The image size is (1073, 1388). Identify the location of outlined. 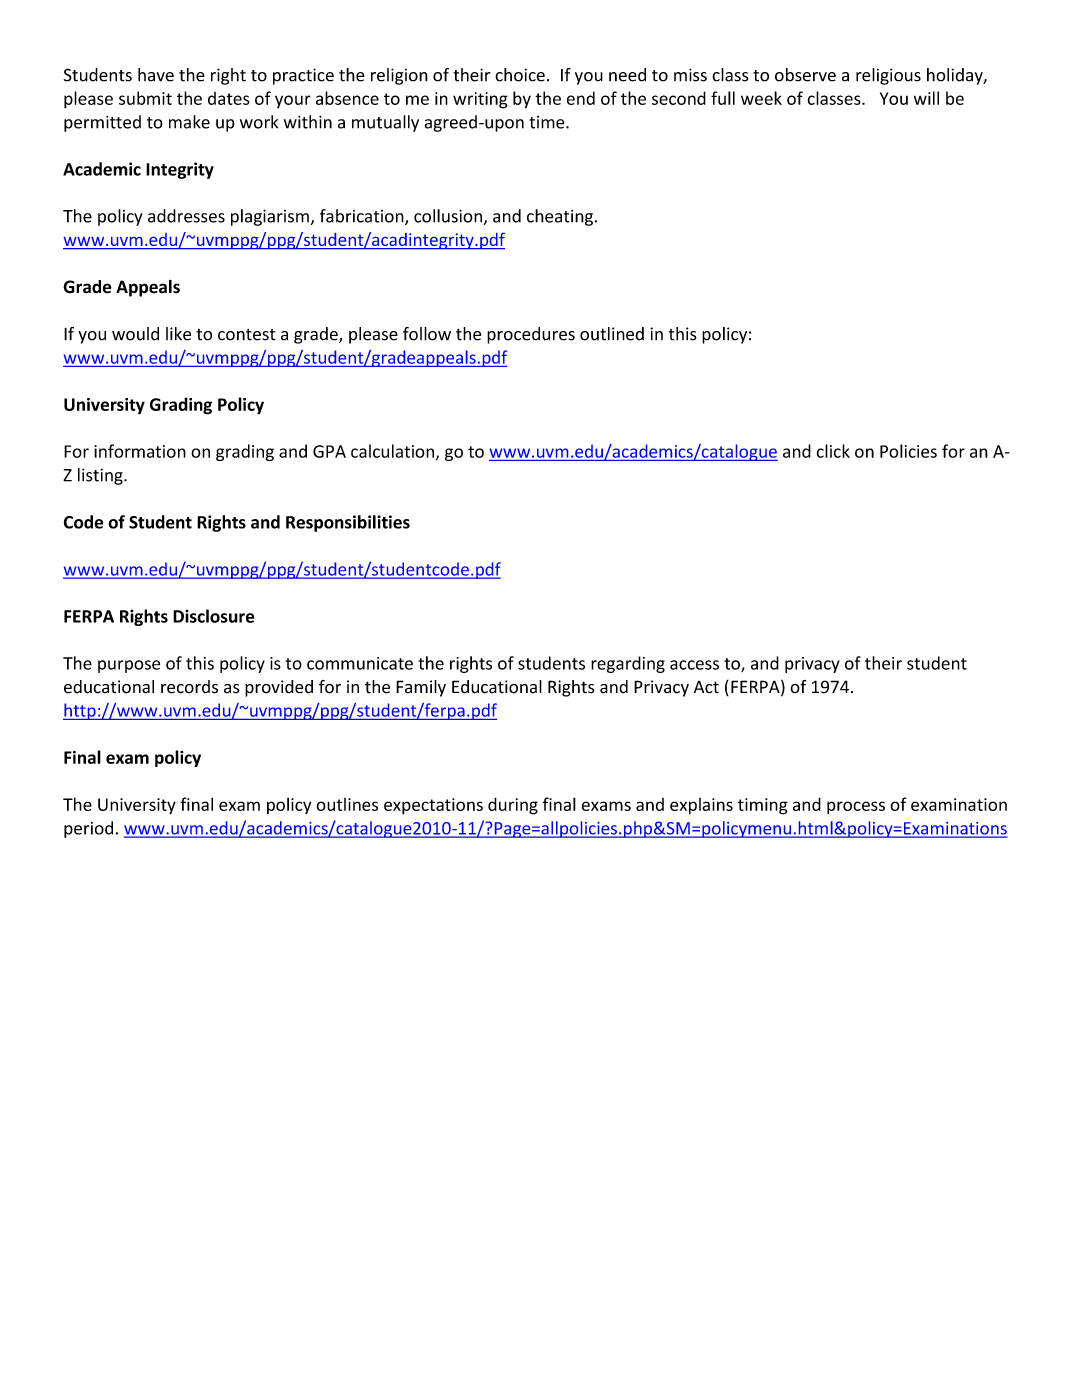
(612, 334).
